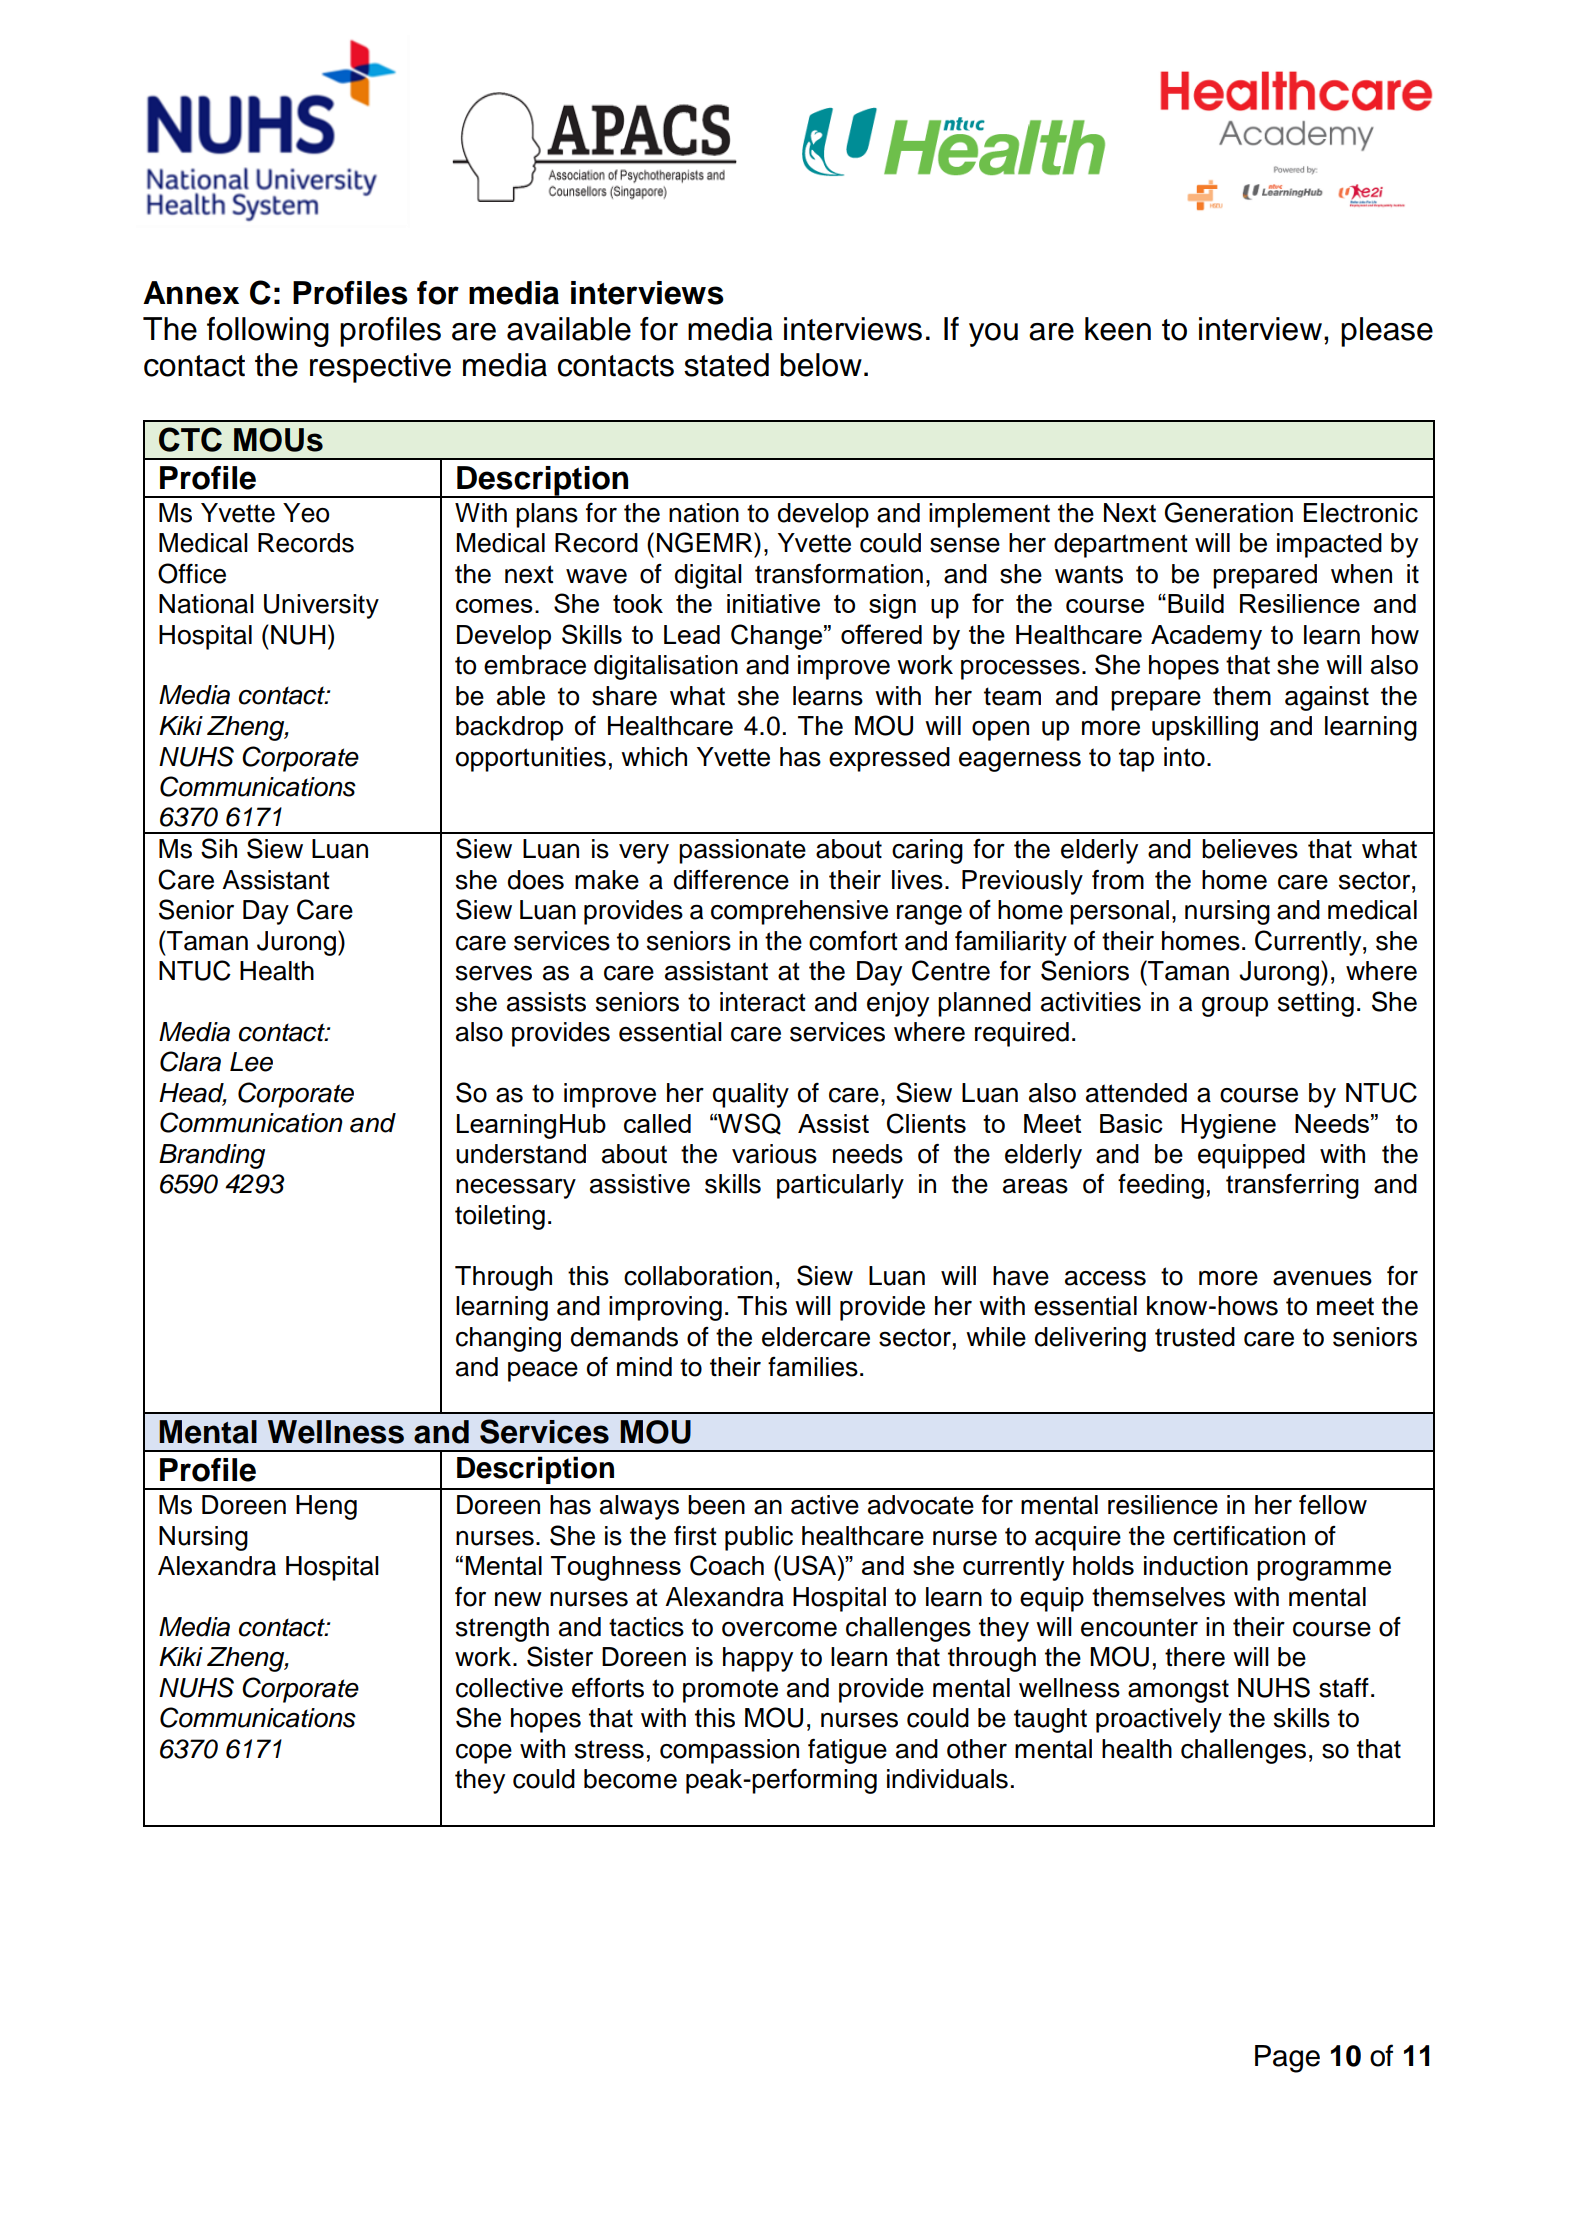 The height and width of the screenshot is (2230, 1577). I want to click on various, so click(774, 1154).
